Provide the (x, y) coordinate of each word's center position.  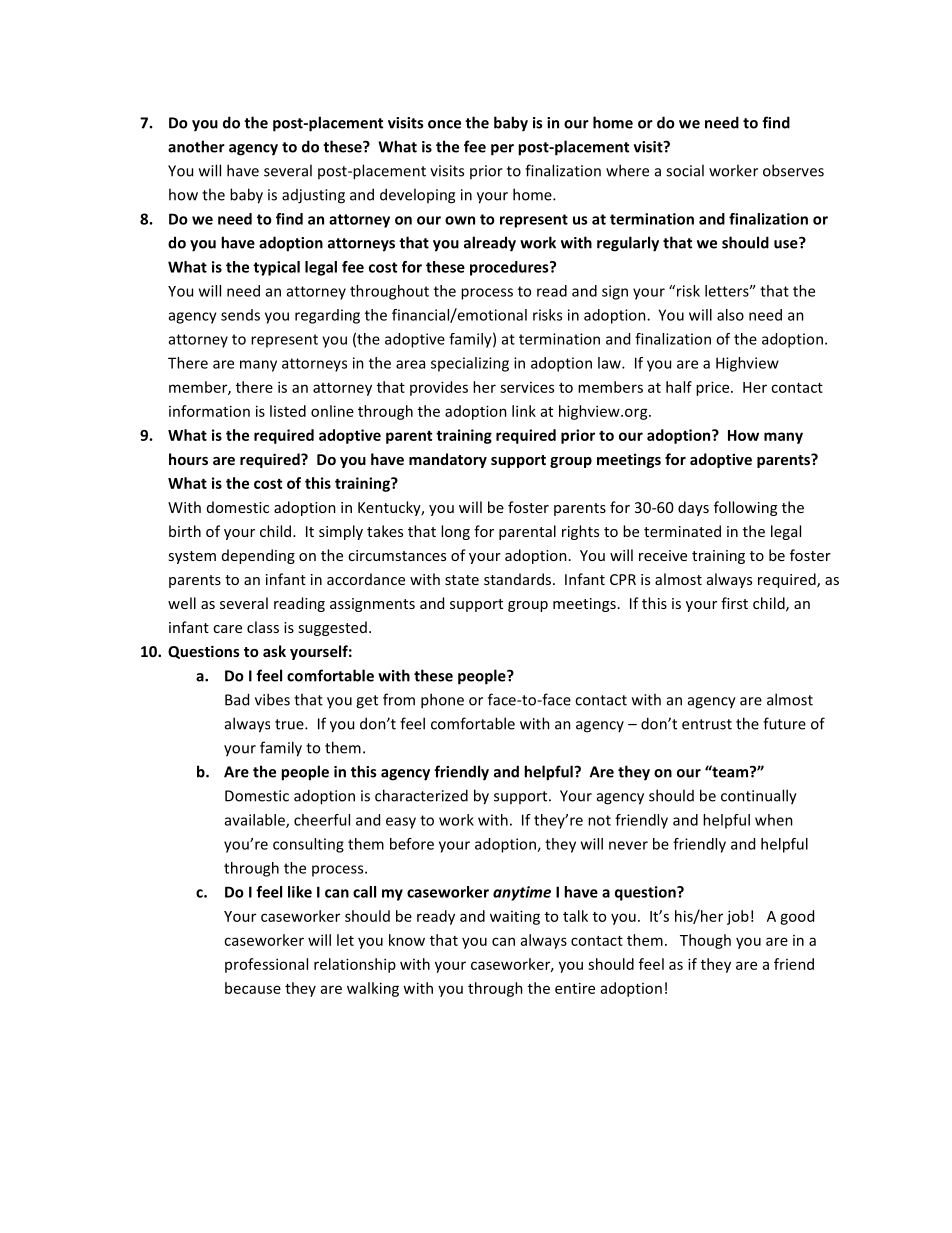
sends (240, 315)
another (196, 146)
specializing (470, 364)
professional (266, 965)
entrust (707, 724)
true (290, 724)
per (502, 150)
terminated (682, 531)
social (685, 170)
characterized (421, 795)
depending (258, 556)
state (462, 580)
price (714, 388)
